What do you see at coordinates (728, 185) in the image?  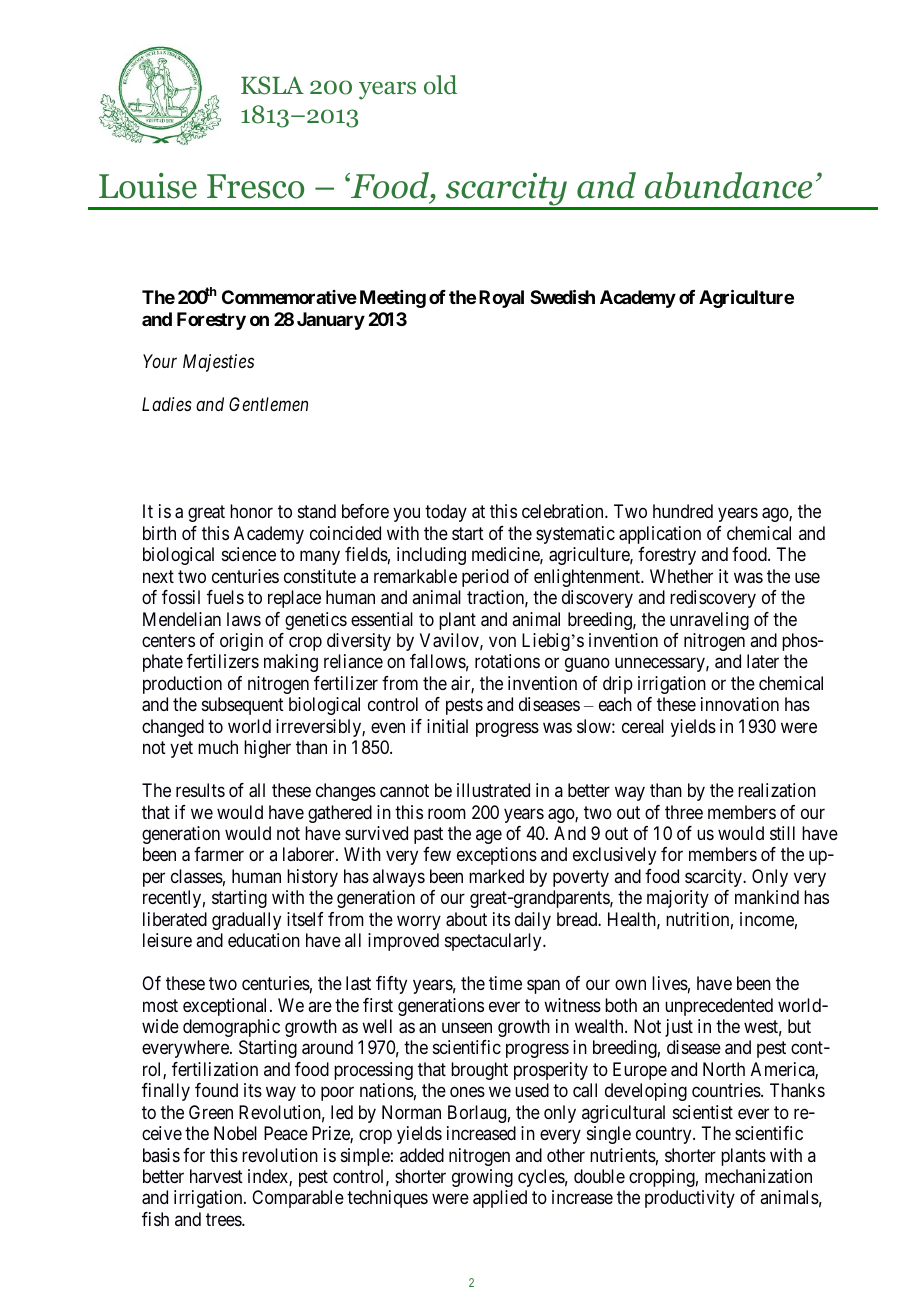 I see `abundance` at bounding box center [728, 185].
